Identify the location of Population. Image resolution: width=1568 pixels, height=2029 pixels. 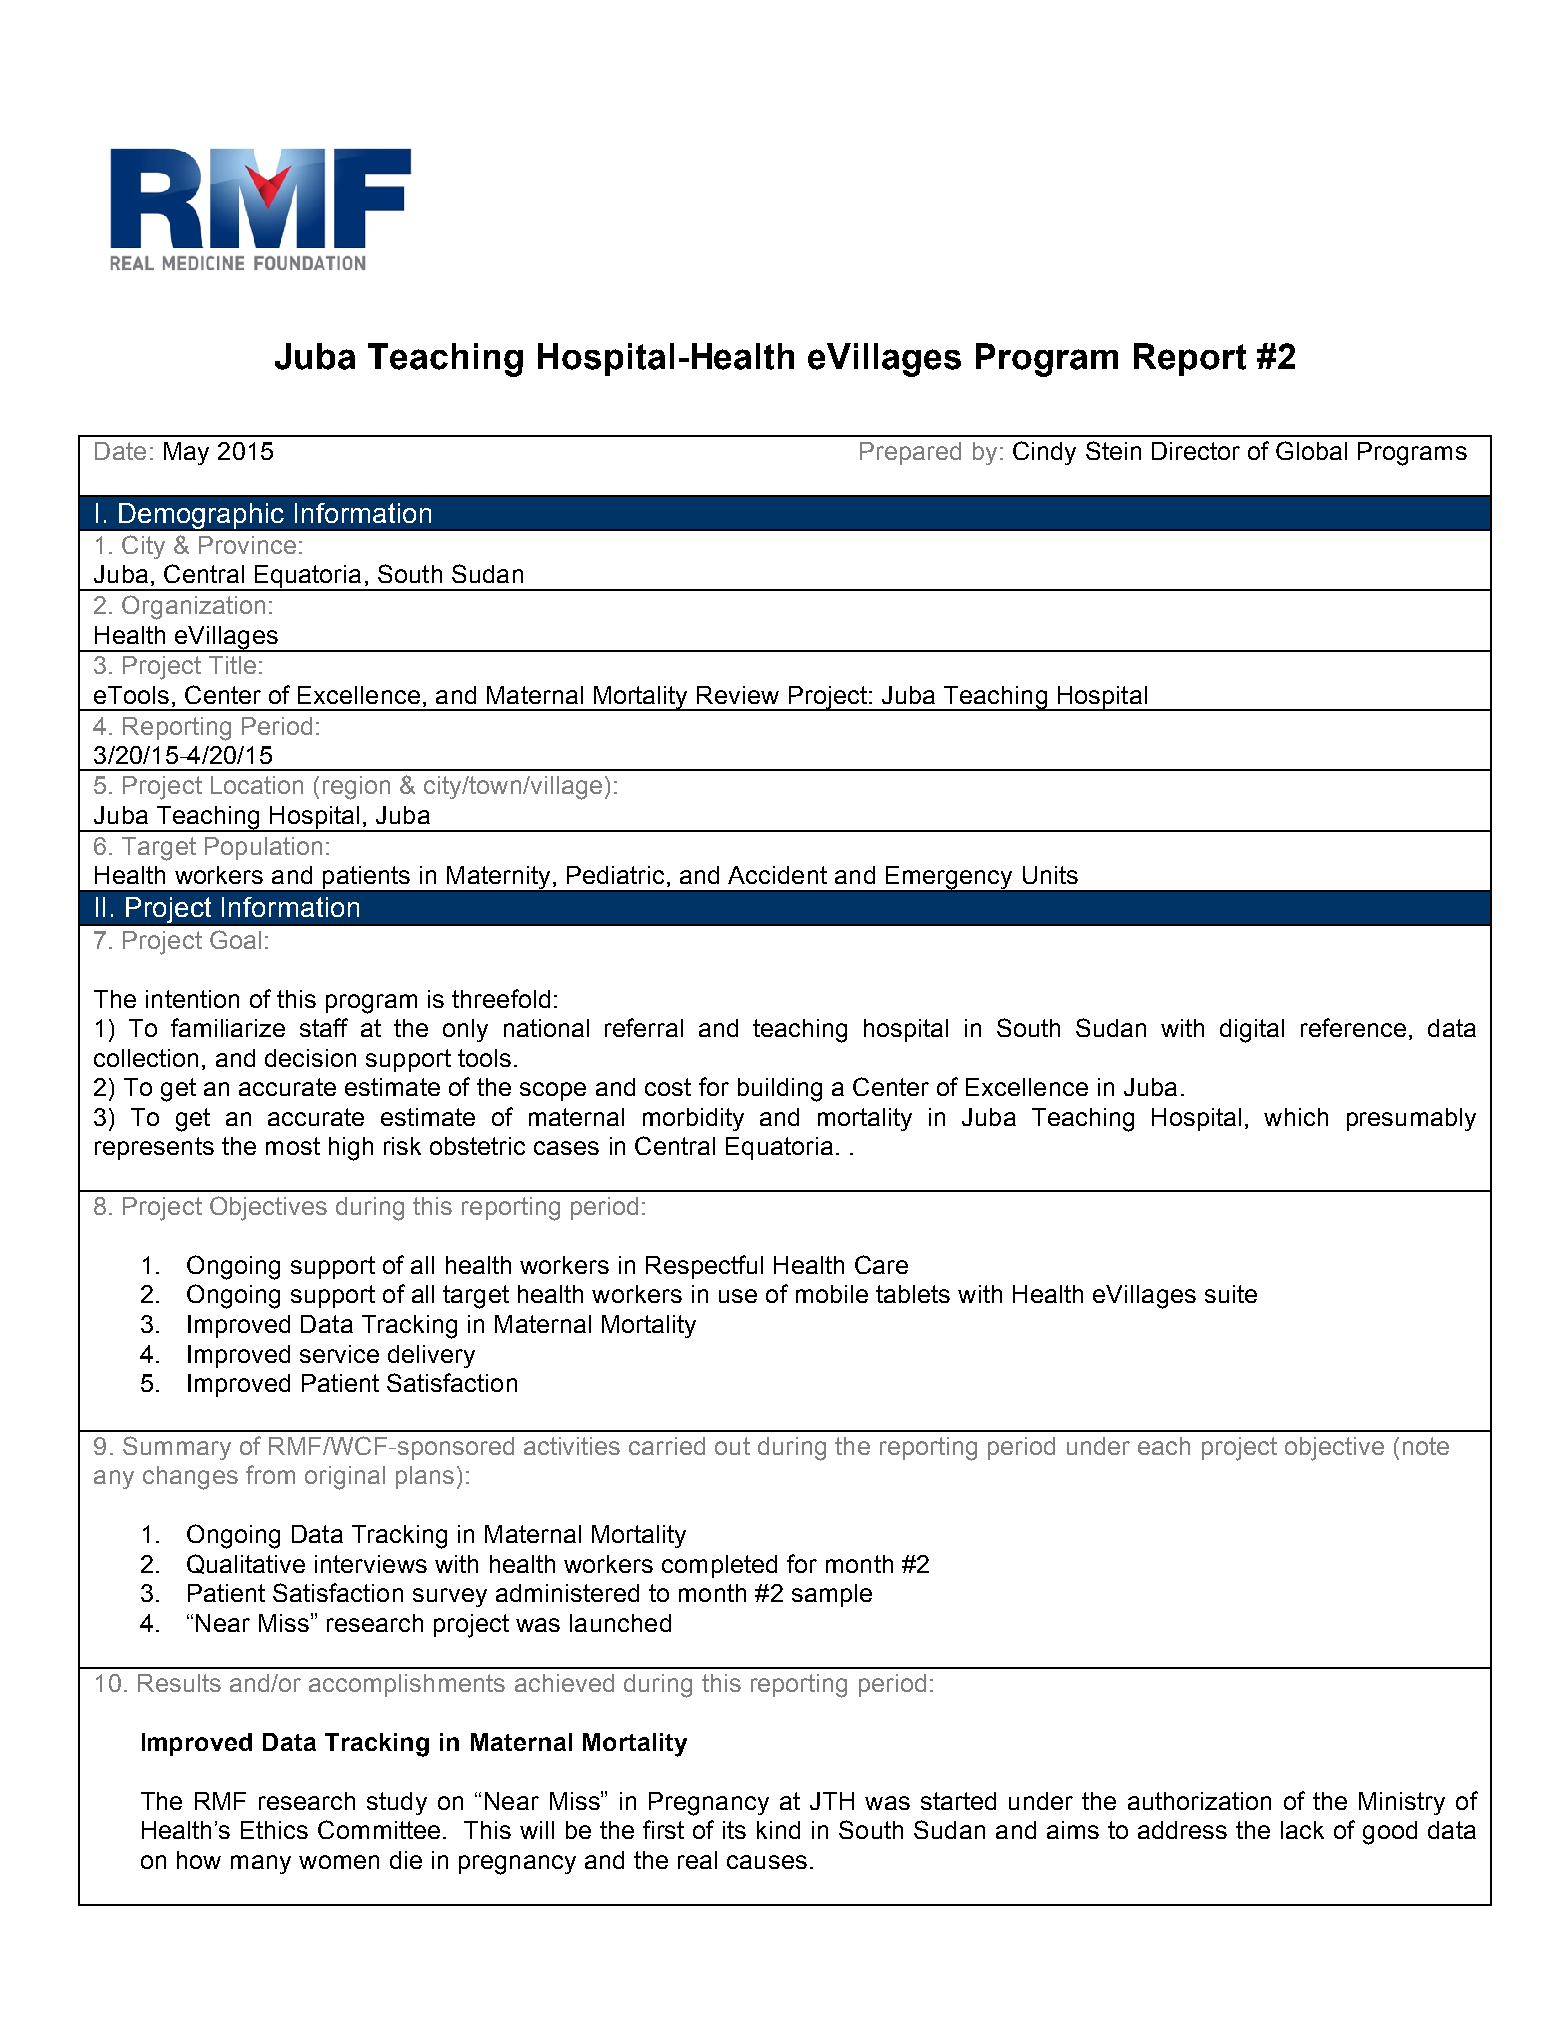
(263, 848).
